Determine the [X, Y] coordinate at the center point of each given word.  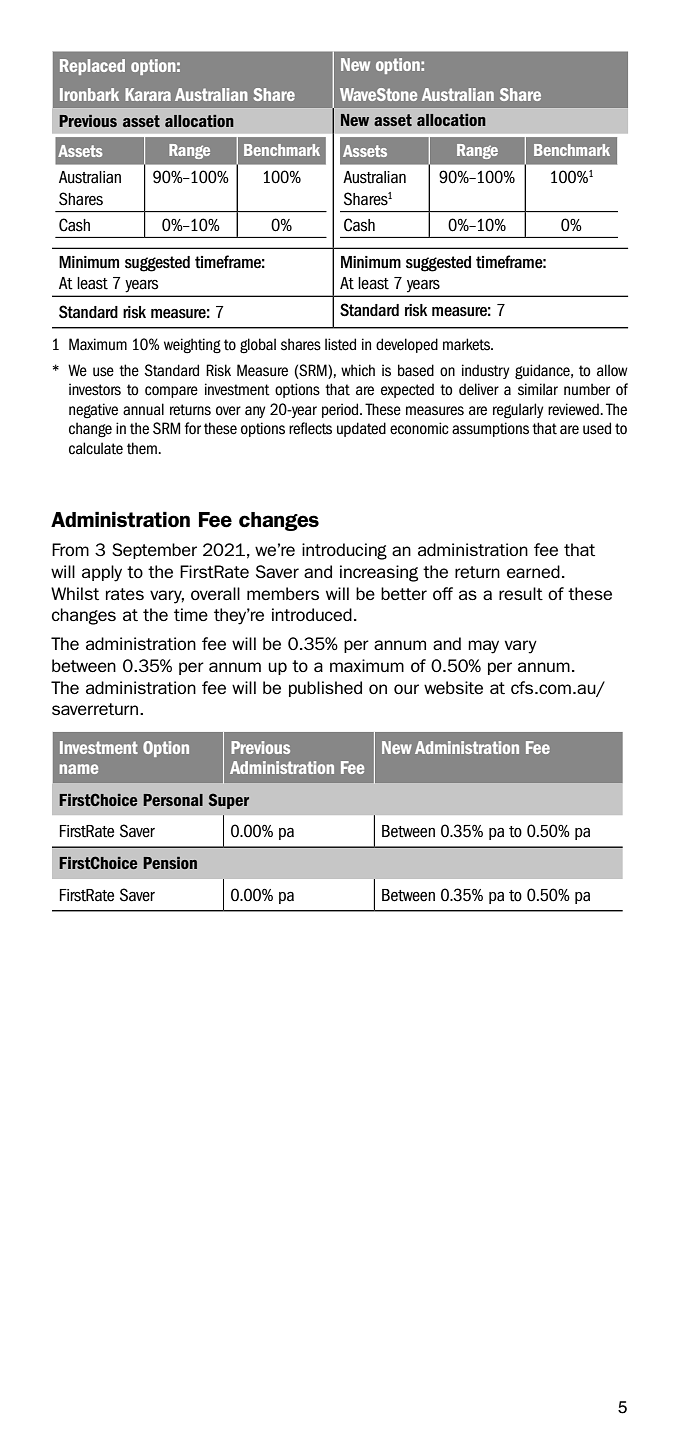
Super [228, 801]
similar [538, 389]
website [453, 687]
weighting [192, 345]
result [521, 593]
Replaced [92, 67]
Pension [170, 863]
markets [468, 344]
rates [125, 594]
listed [340, 344]
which [358, 370]
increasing [379, 573]
